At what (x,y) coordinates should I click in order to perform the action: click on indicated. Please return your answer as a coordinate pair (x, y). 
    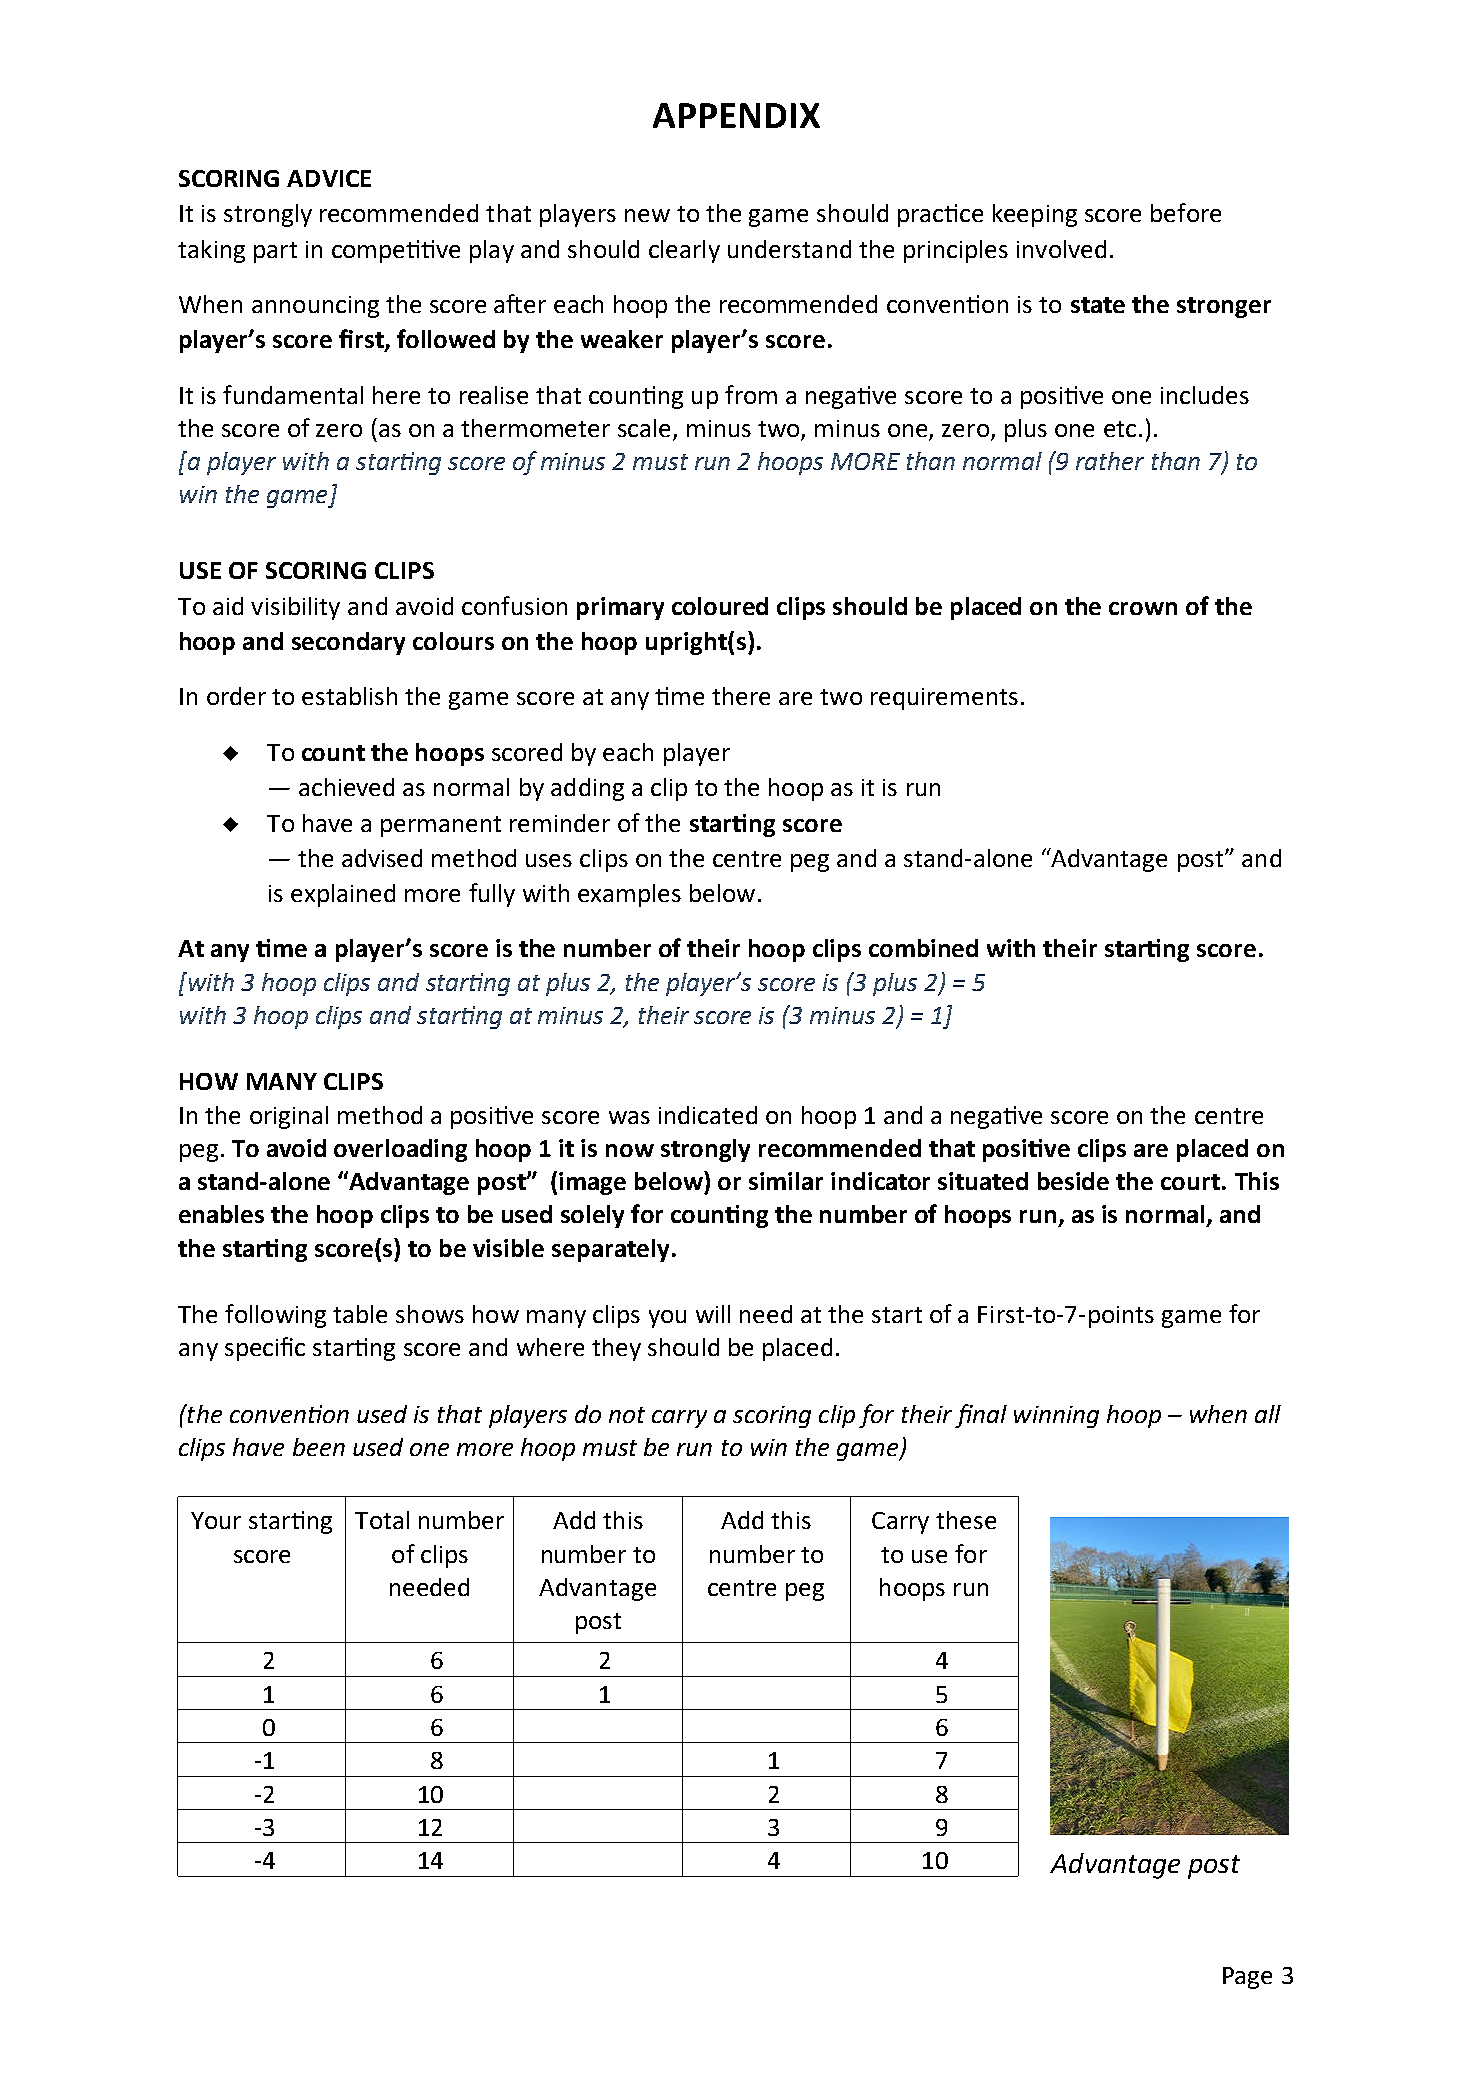
    Looking at the image, I should click on (708, 1115).
